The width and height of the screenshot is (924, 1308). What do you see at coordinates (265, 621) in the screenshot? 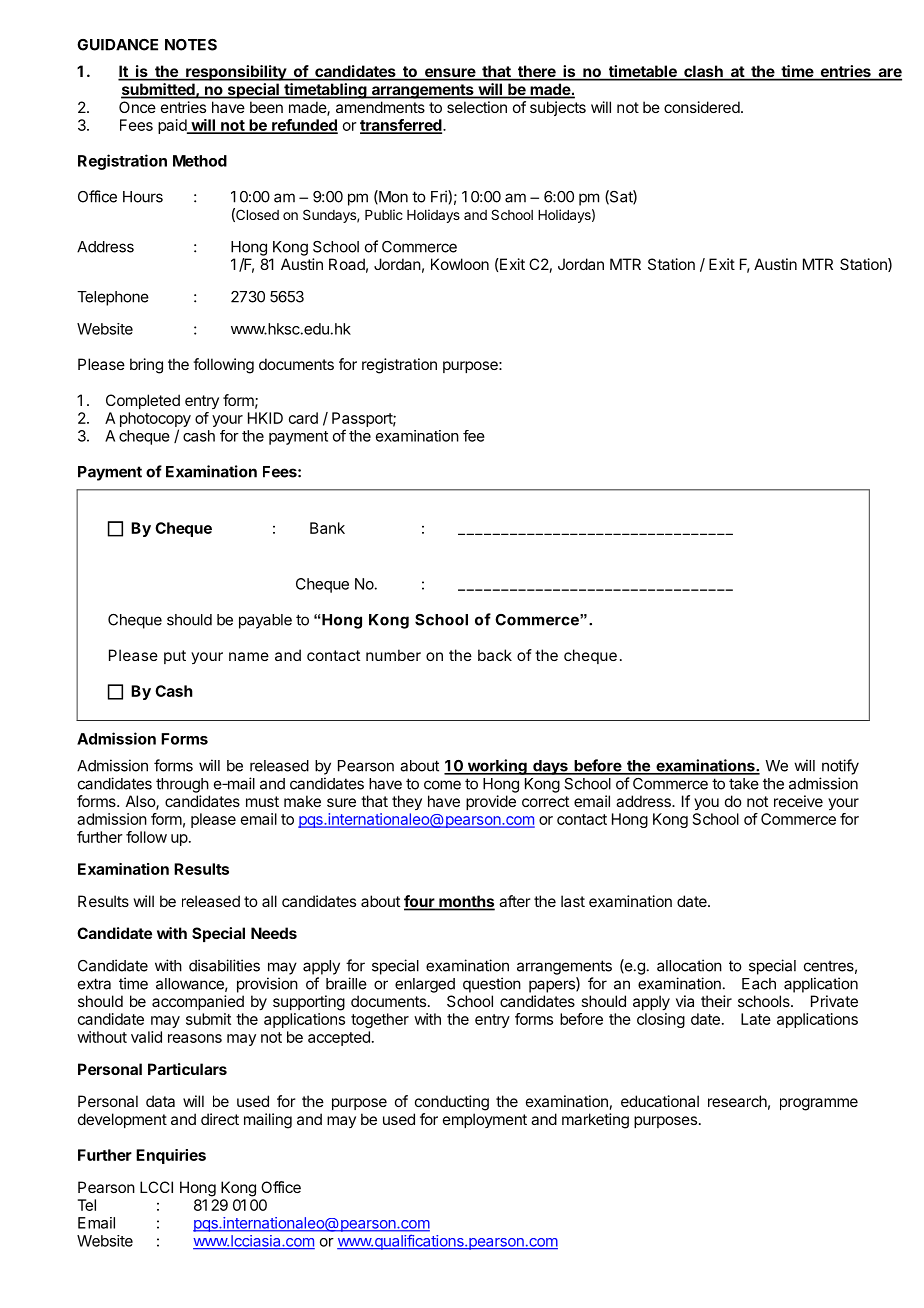
I see `payable` at bounding box center [265, 621].
